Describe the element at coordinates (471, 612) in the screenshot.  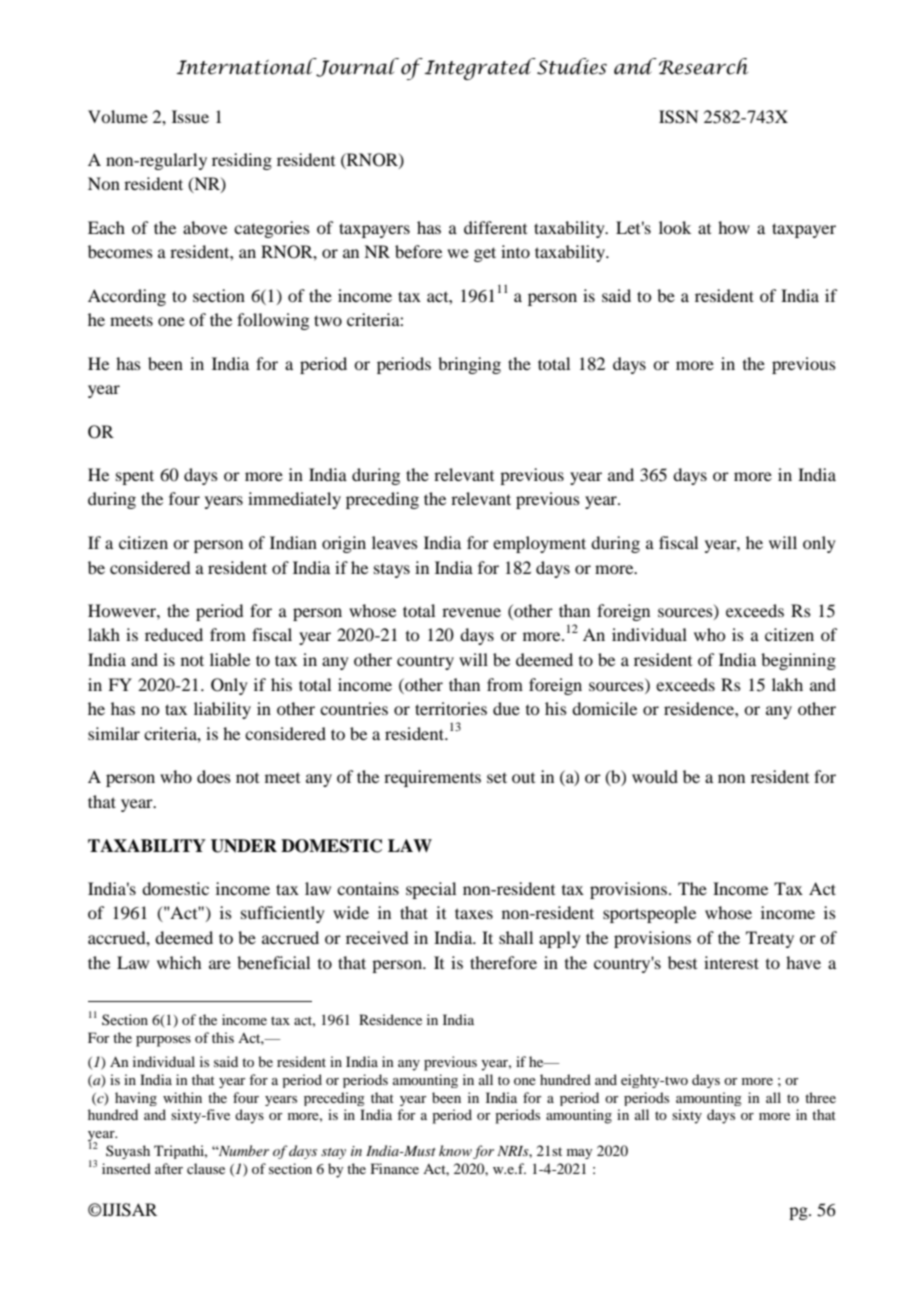
I see `revenue` at that location.
